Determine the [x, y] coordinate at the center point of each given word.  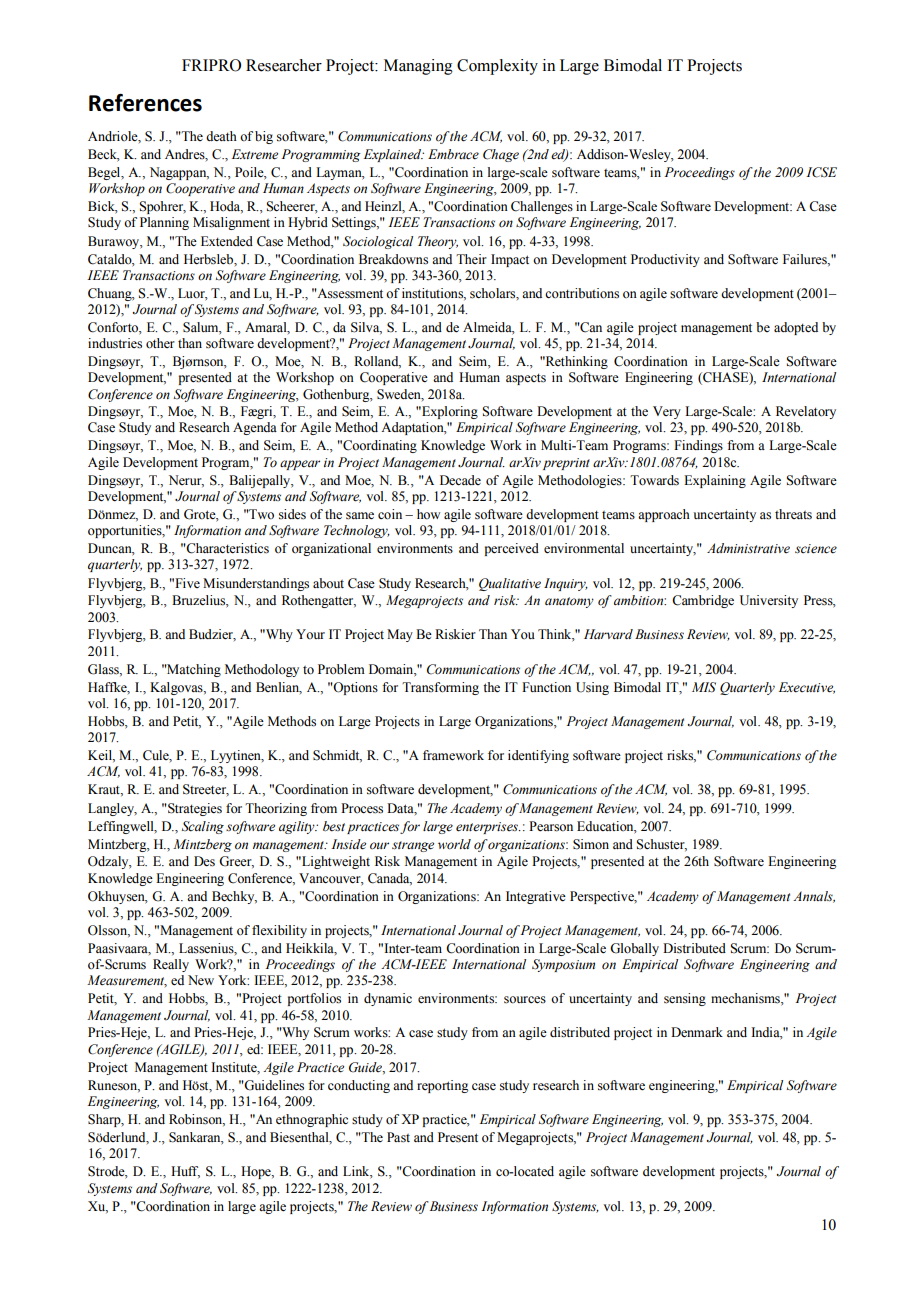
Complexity [497, 67]
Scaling [203, 827]
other [160, 343]
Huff [185, 1172]
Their [471, 259]
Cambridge [703, 601]
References [145, 103]
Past [398, 1137]
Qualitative [510, 584]
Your [310, 634]
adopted [796, 328]
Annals [814, 897]
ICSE [821, 172]
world [454, 844]
